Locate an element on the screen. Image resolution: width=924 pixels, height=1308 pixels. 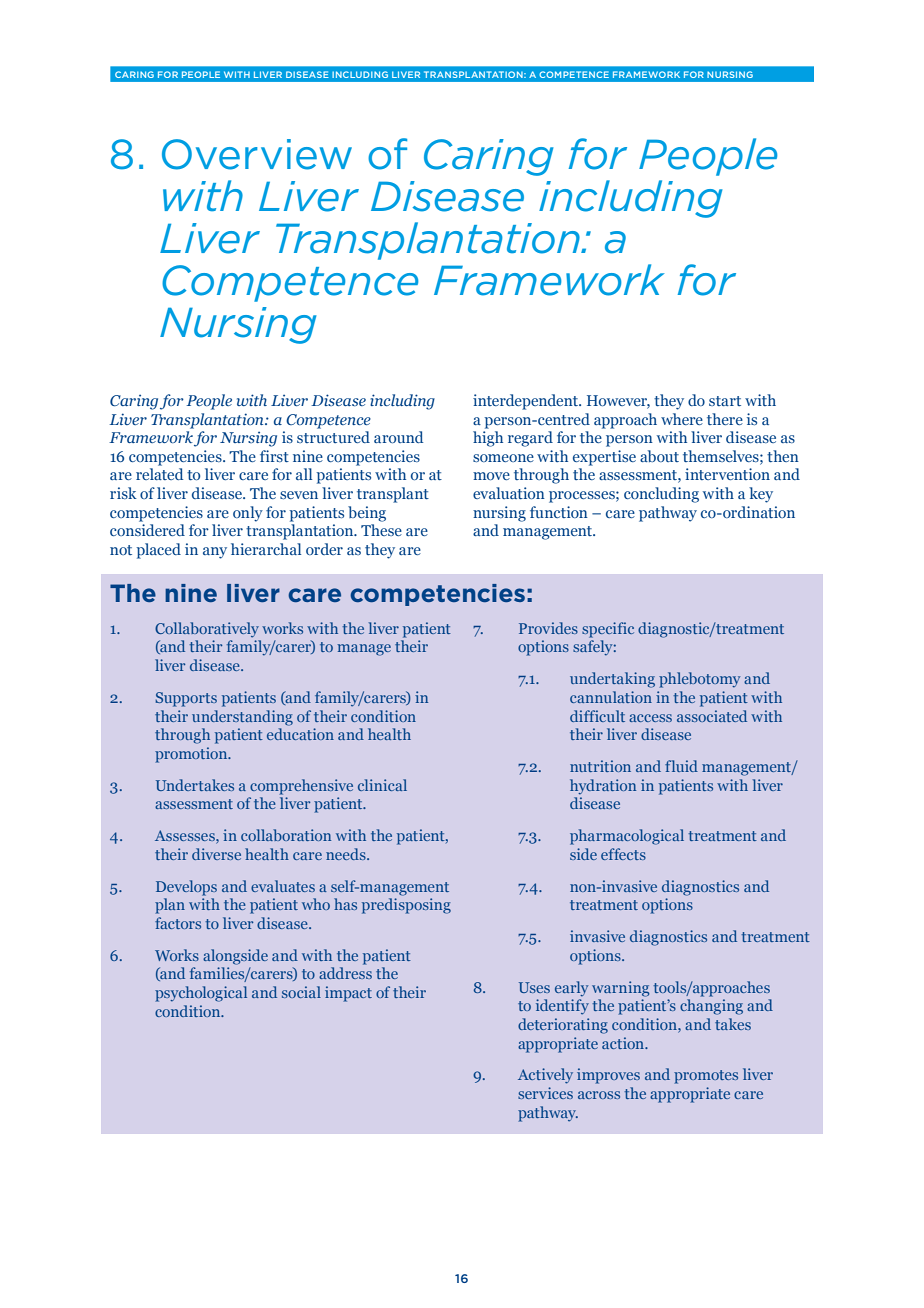
services is located at coordinates (545, 1093).
